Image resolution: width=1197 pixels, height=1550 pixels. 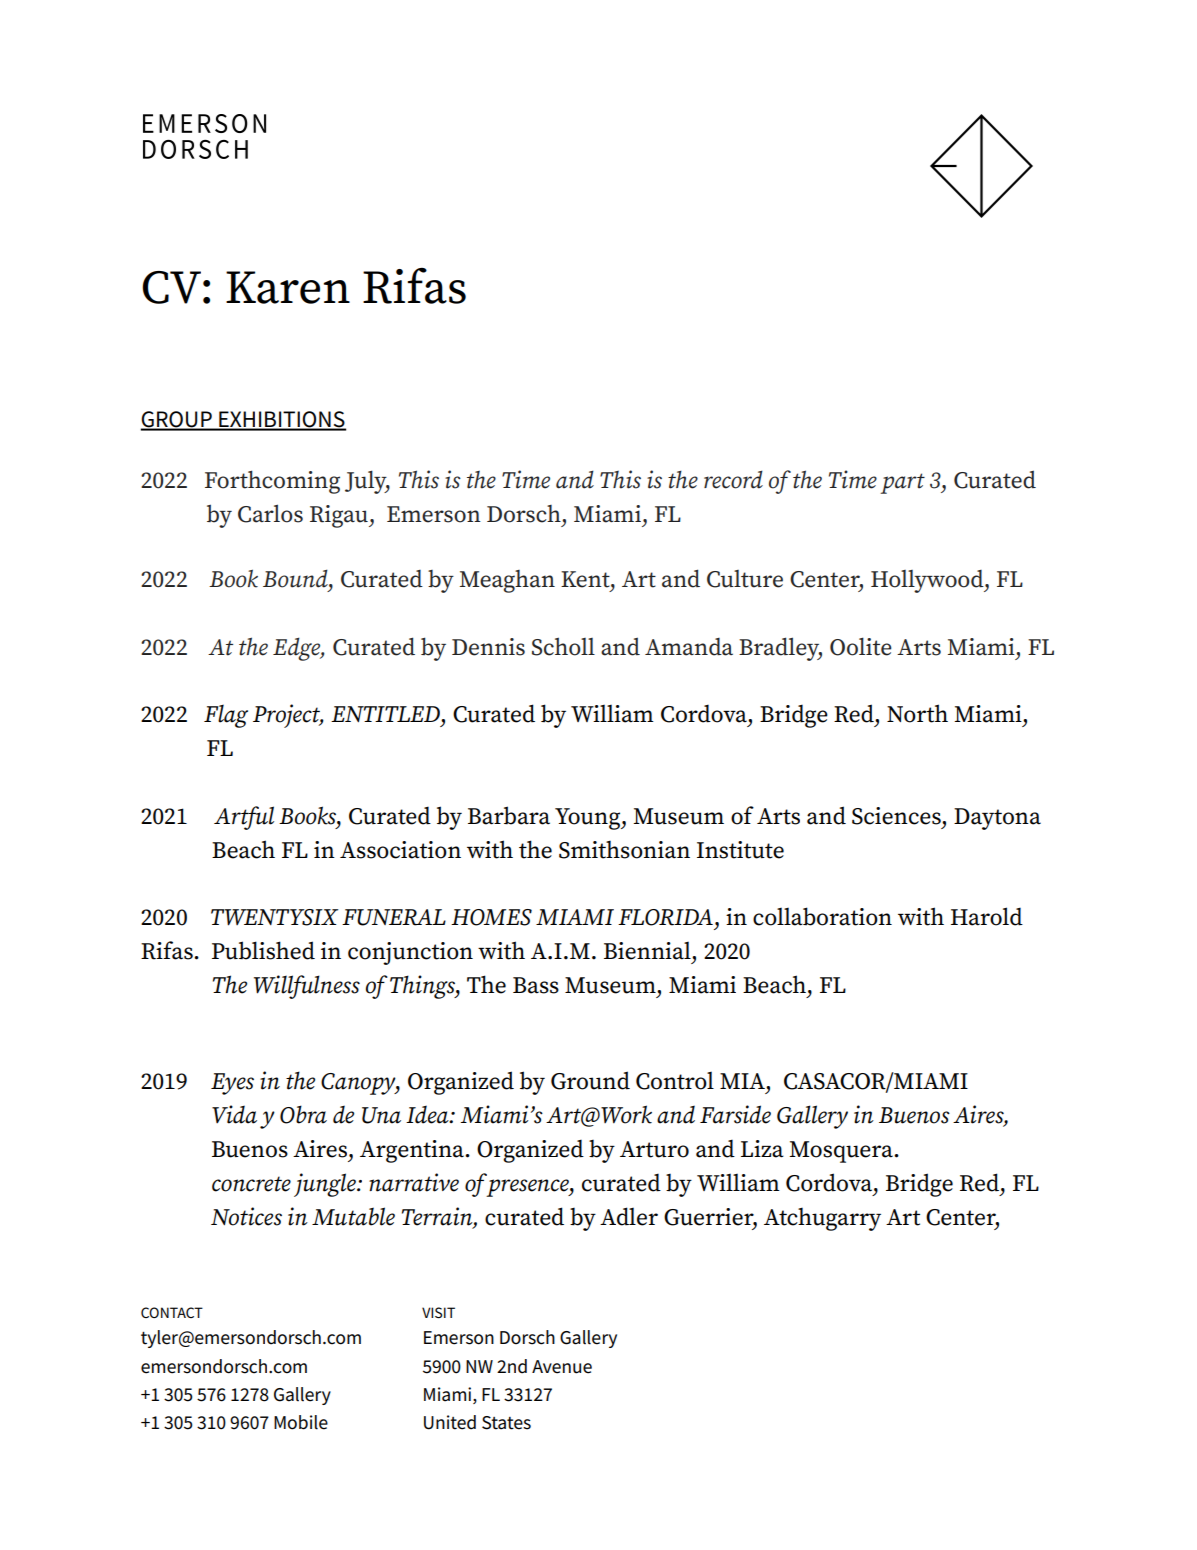 What do you see at coordinates (288, 287) in the screenshot?
I see `Karen` at bounding box center [288, 287].
